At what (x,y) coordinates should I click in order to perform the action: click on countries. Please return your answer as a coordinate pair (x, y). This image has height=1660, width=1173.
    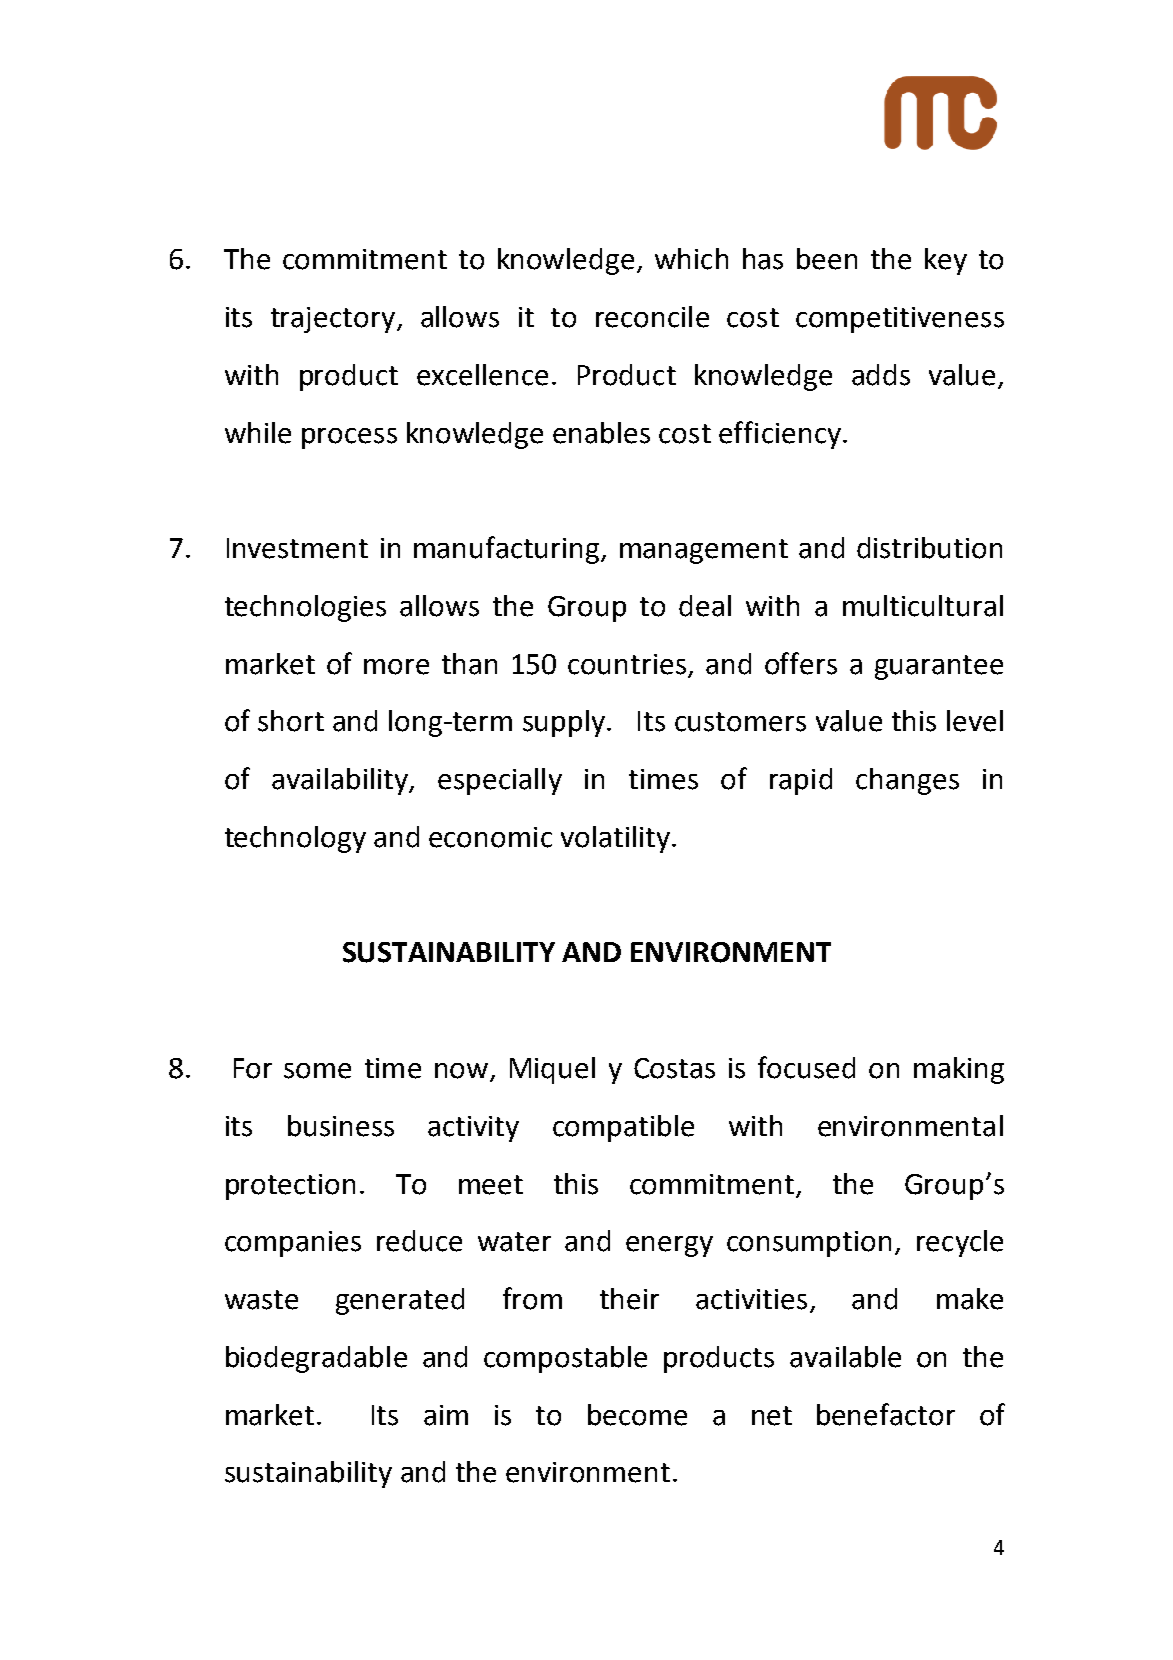
    Looking at the image, I should click on (627, 664).
